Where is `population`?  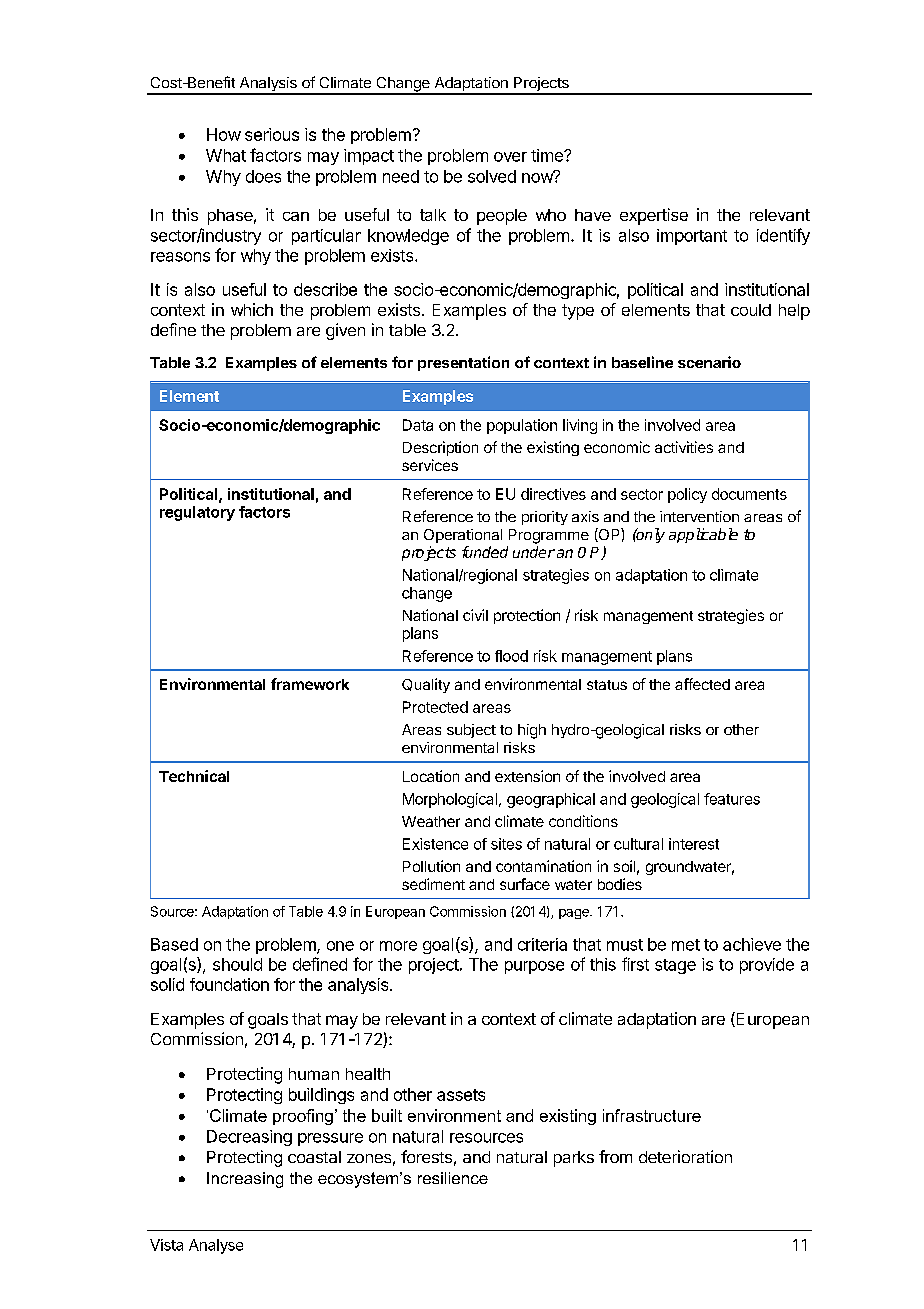
population is located at coordinates (522, 426).
